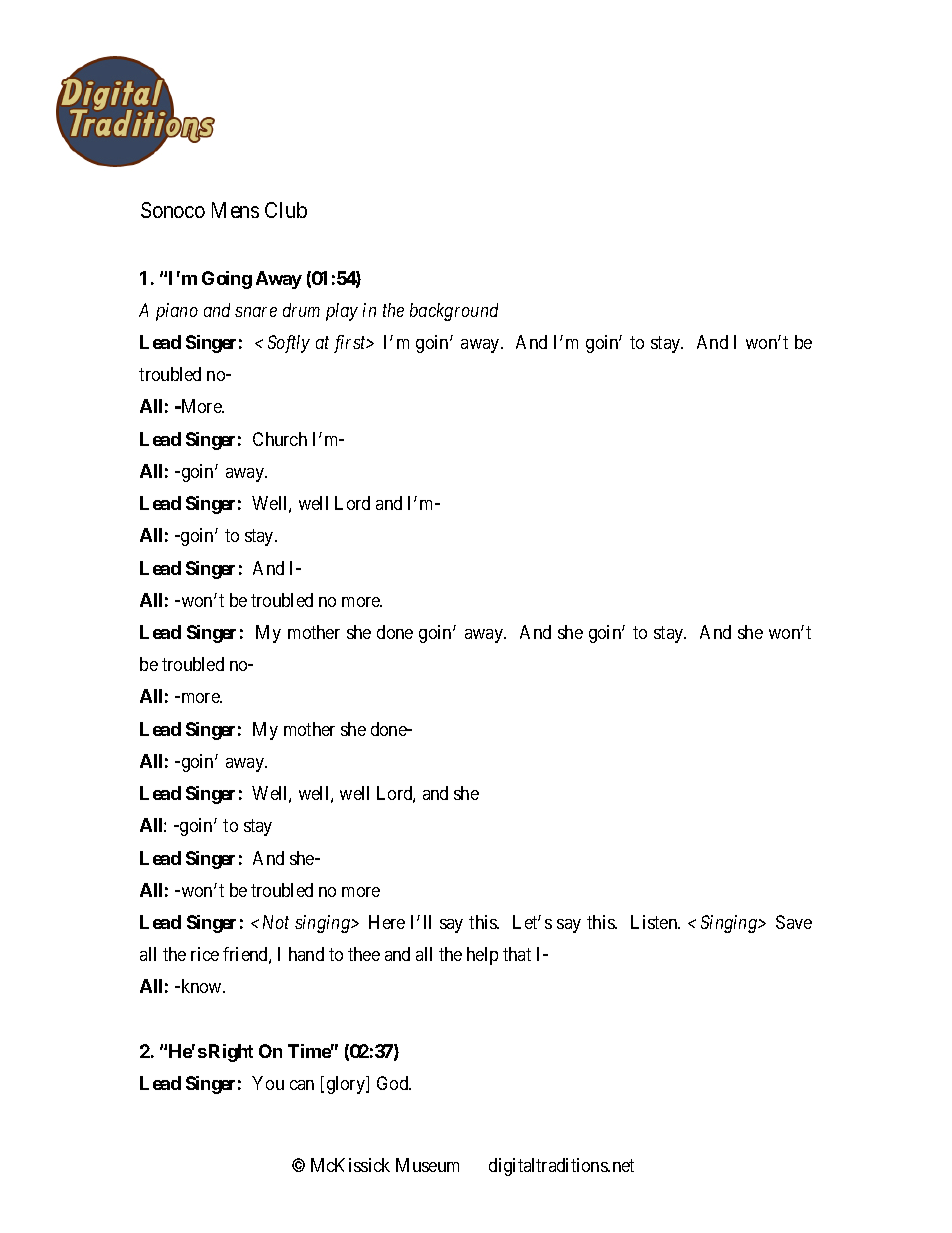 This page has height=1233, width=952. Describe the element at coordinates (655, 922) in the page. I see `Listen` at that location.
